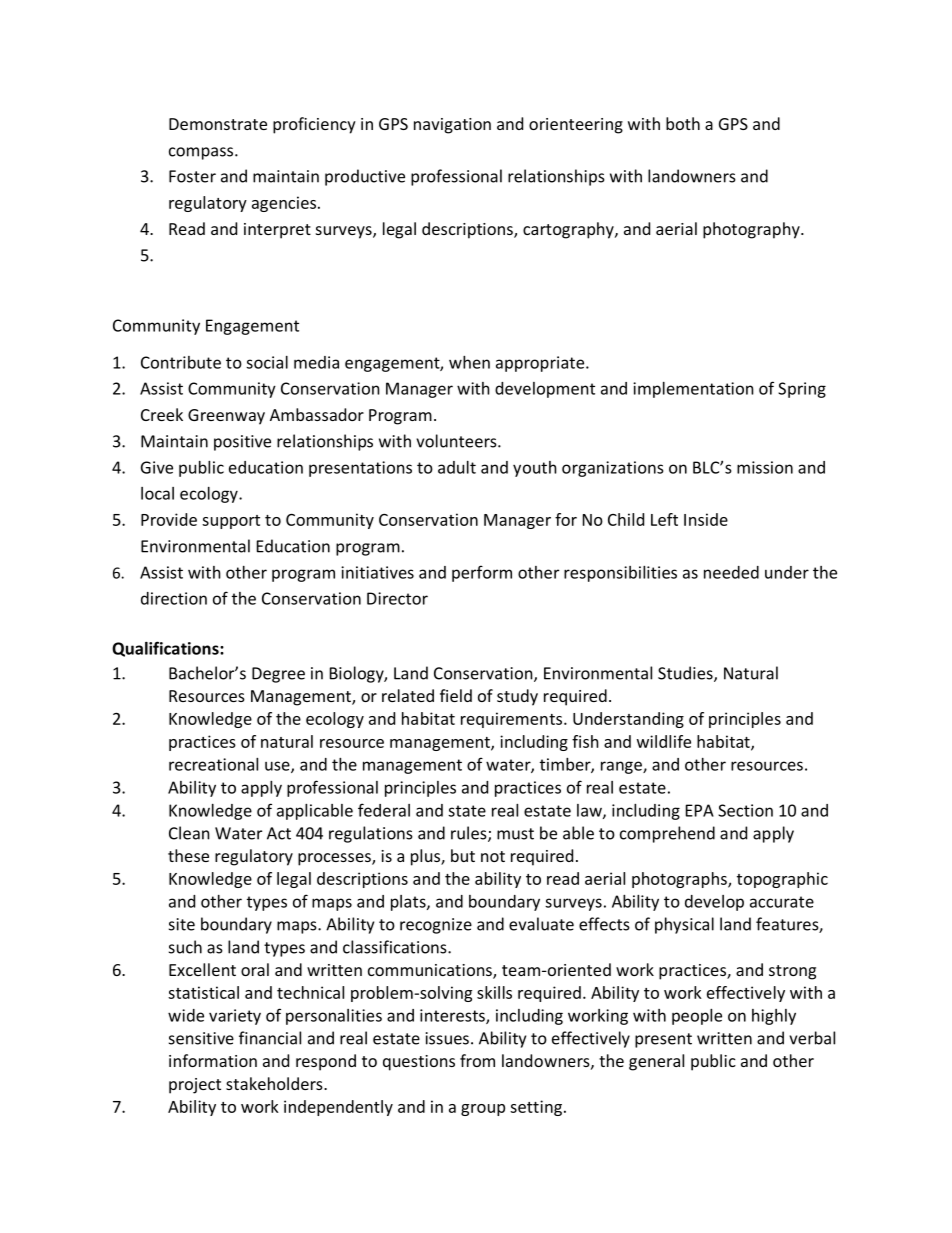  Describe the element at coordinates (656, 1062) in the screenshot. I see `general` at that location.
